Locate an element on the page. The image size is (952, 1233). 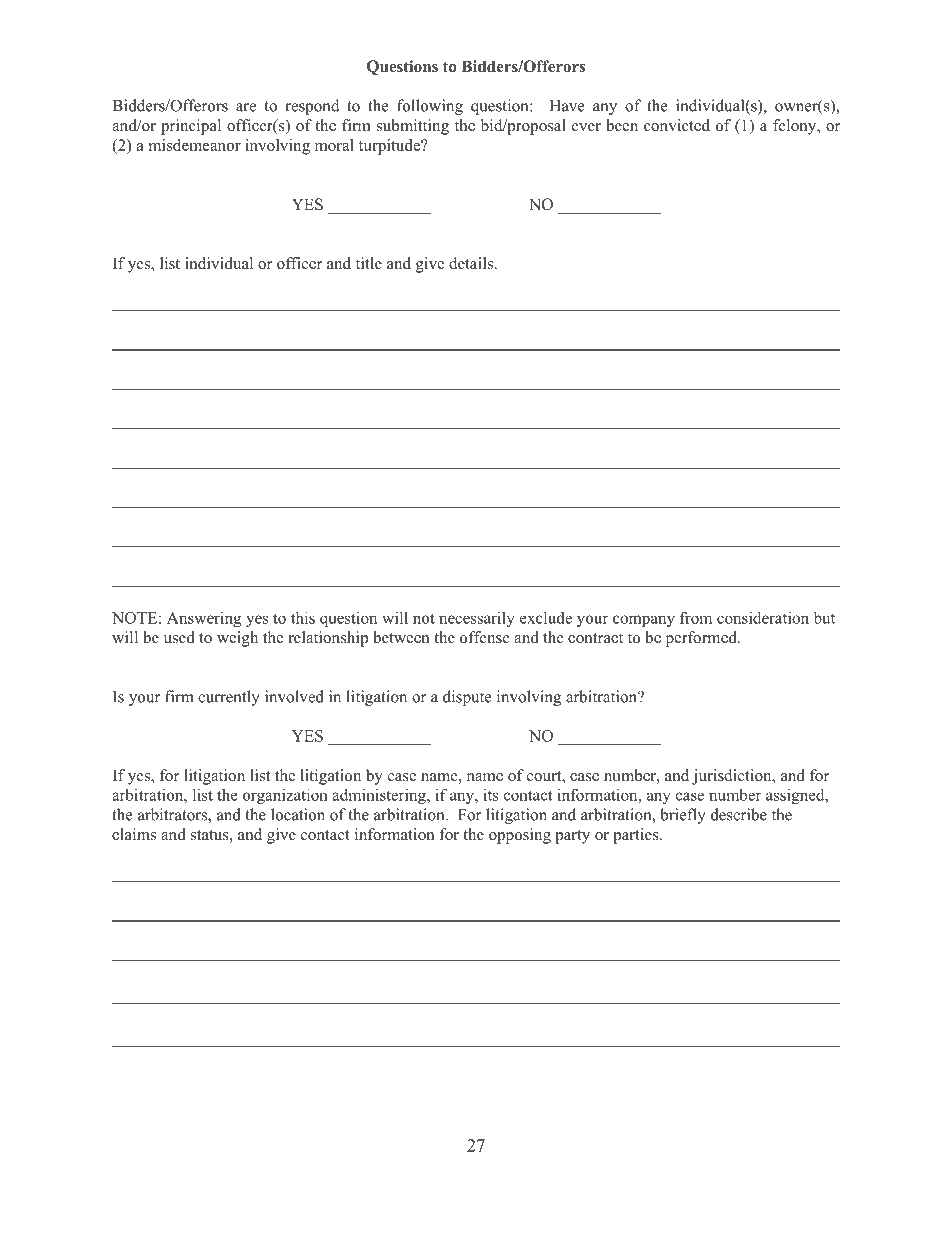
following is located at coordinates (430, 107).
